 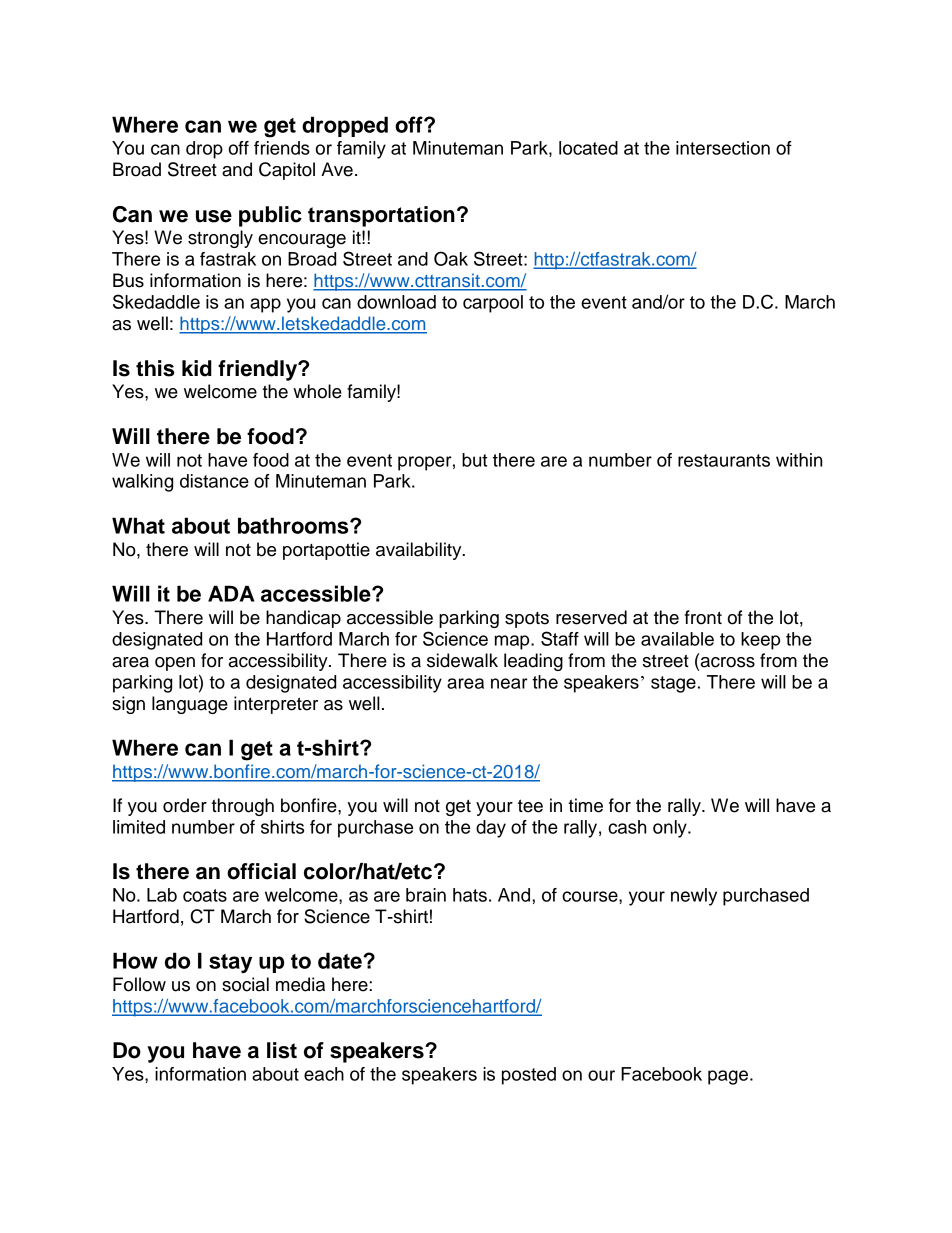 What do you see at coordinates (381, 216) in the screenshot?
I see `transportation` at bounding box center [381, 216].
